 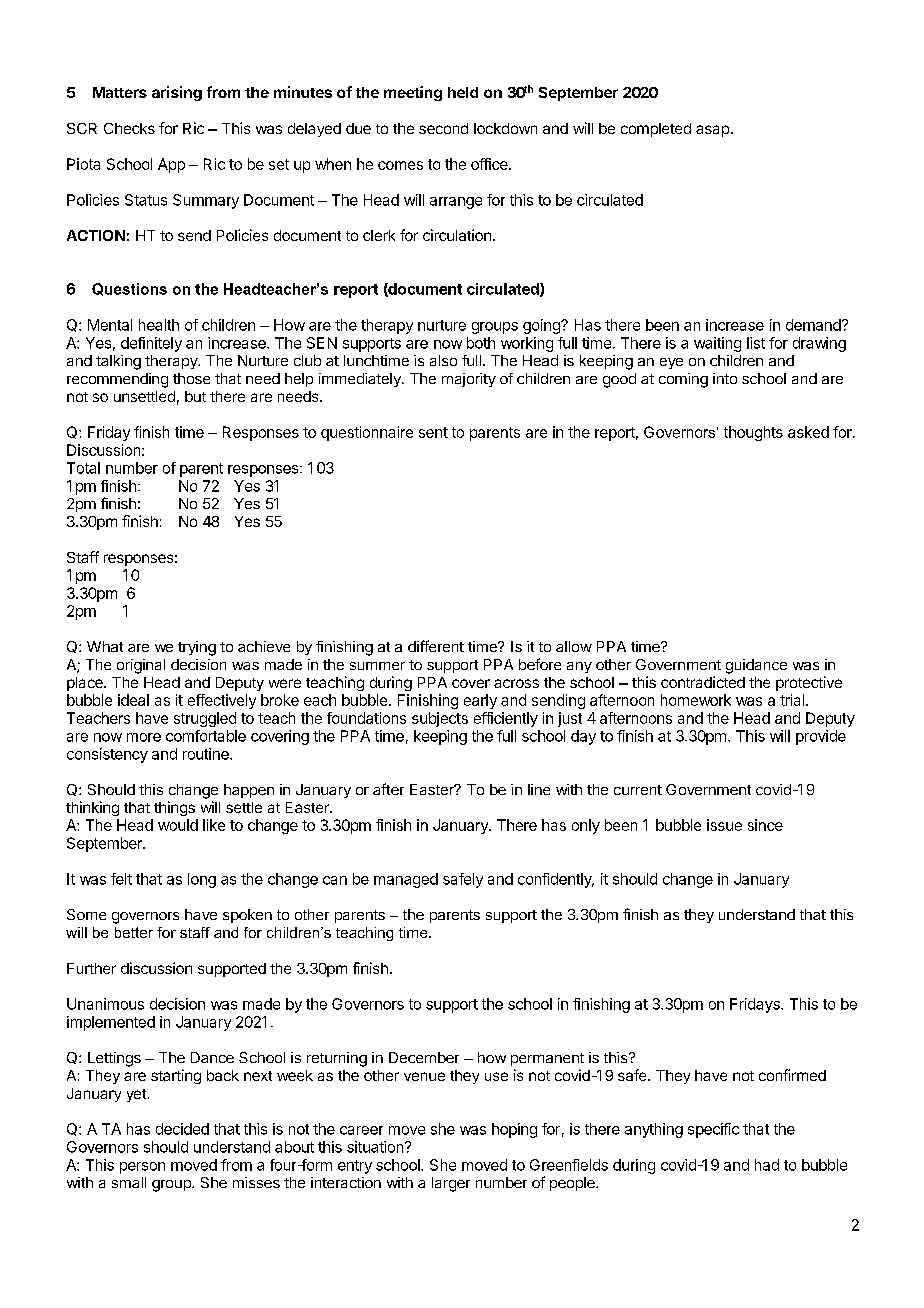 I want to click on trying, so click(x=197, y=648).
